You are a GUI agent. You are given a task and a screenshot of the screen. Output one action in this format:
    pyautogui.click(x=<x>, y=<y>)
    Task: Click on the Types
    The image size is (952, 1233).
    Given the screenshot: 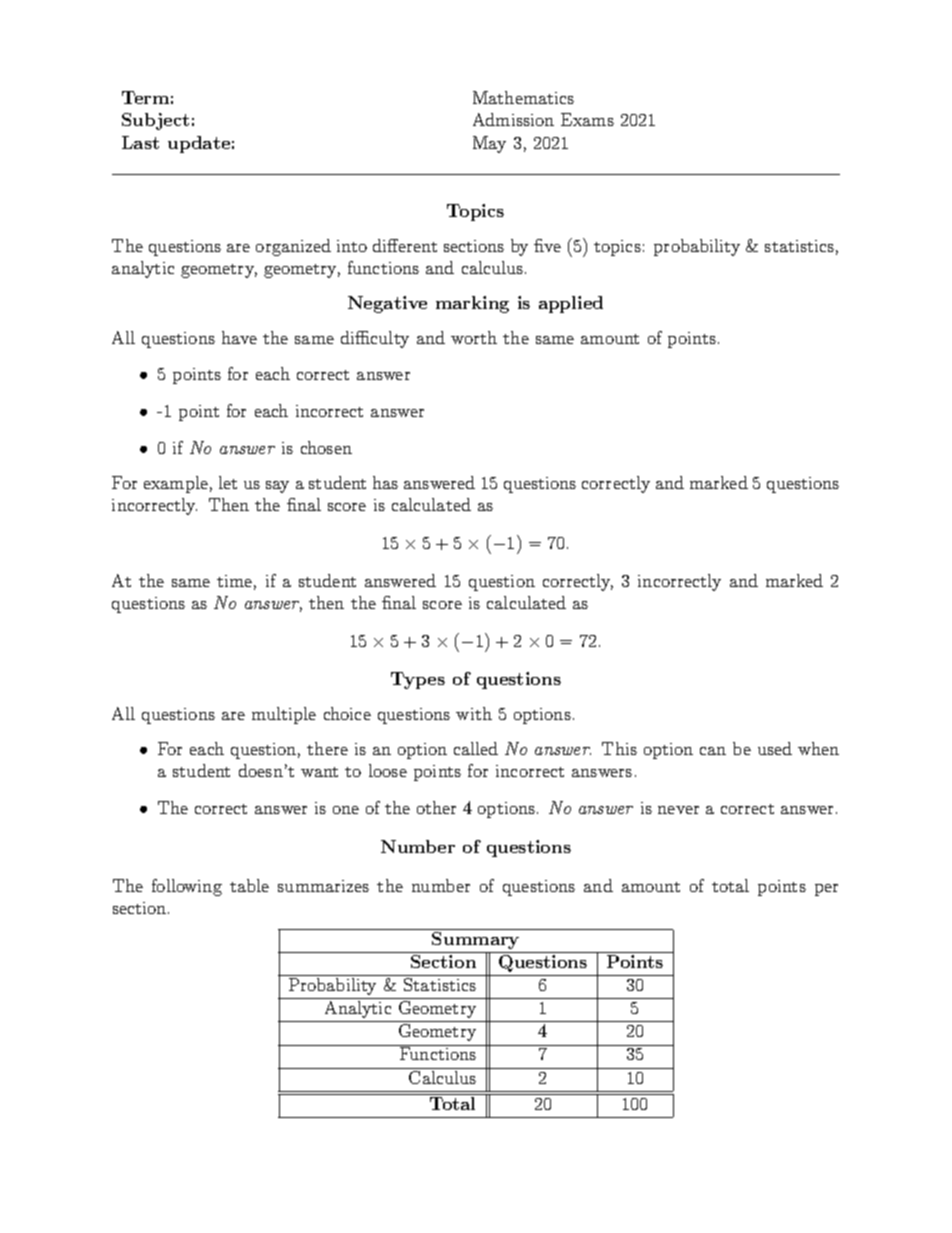 What is the action you would take?
    pyautogui.click(x=418, y=680)
